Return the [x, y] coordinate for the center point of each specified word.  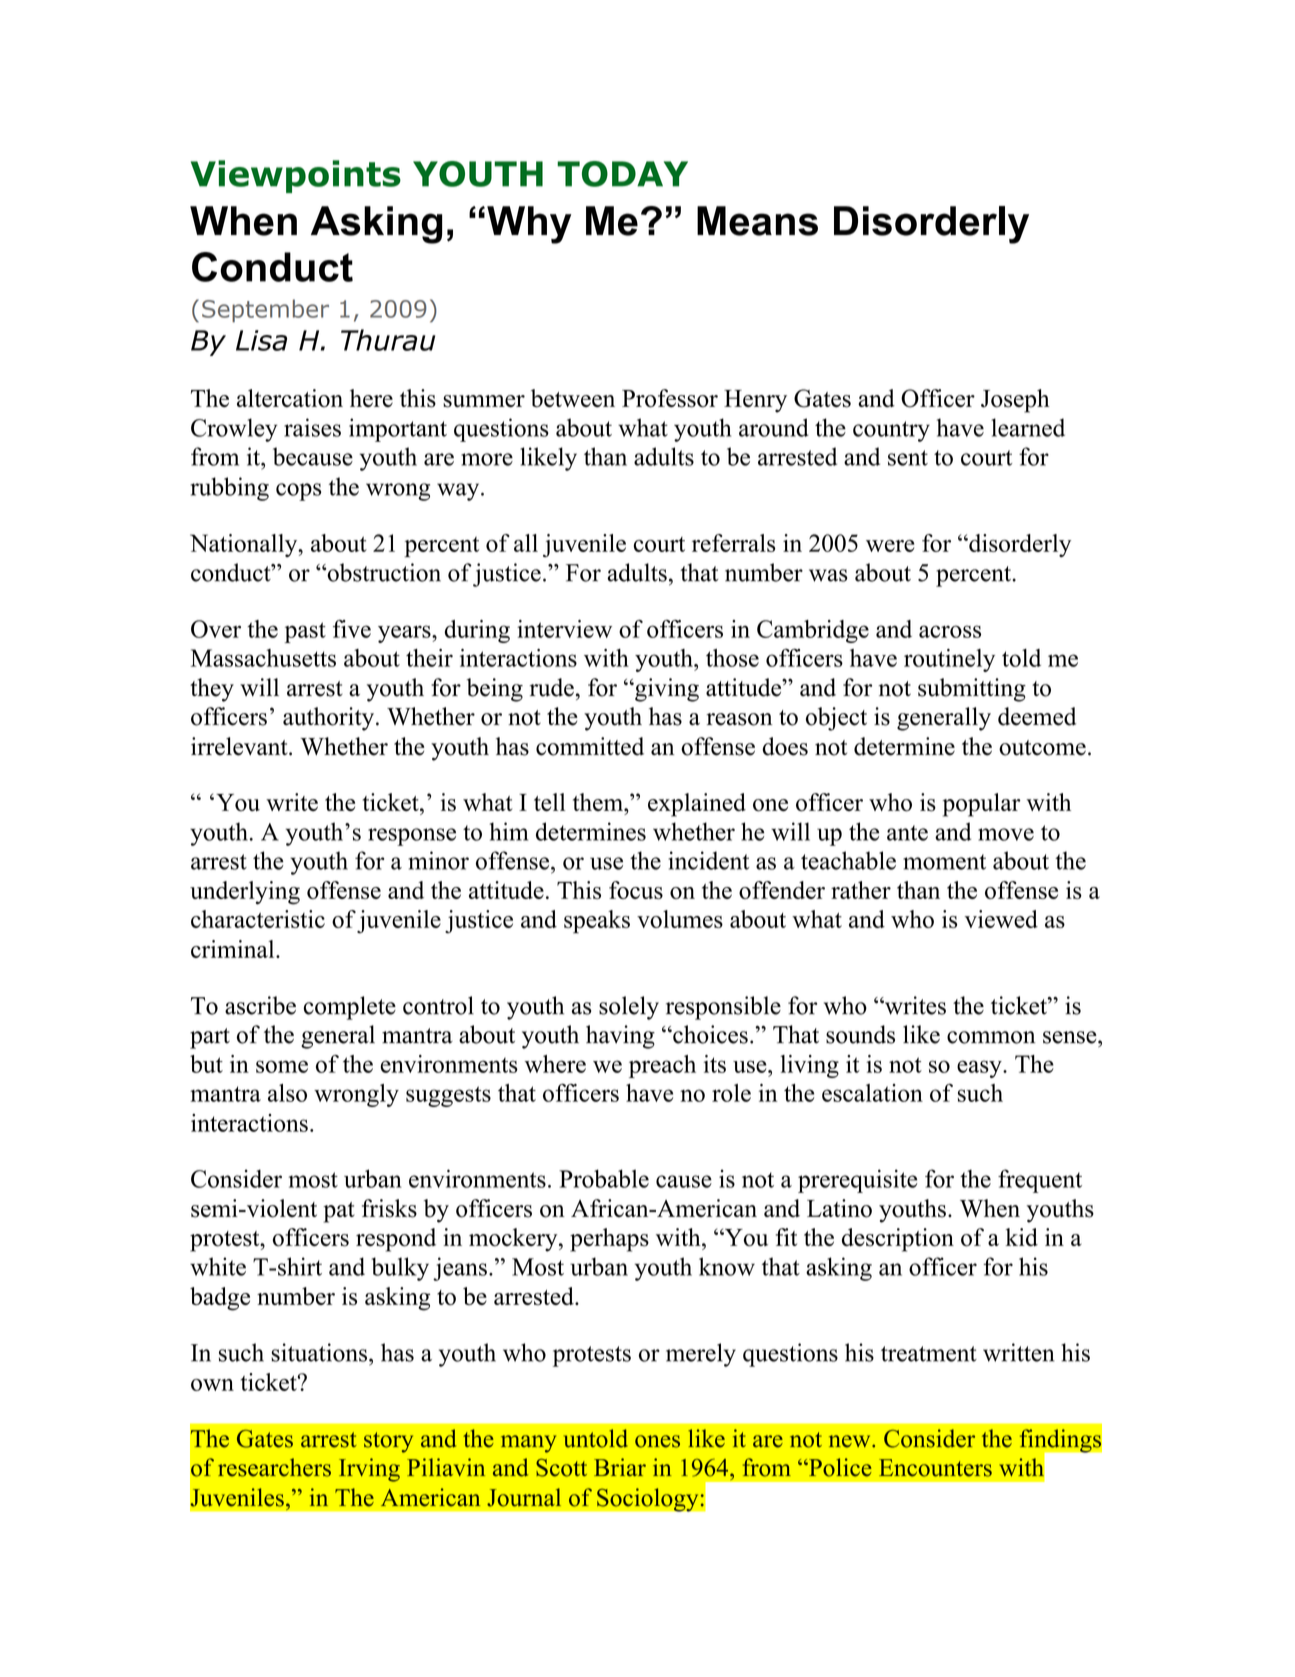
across [950, 631]
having [620, 1037]
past [305, 632]
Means [757, 221]
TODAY [622, 174]
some [282, 1066]
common [991, 1037]
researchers [274, 1467]
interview [564, 629]
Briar [620, 1467]
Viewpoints [296, 176]
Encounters [935, 1468]
